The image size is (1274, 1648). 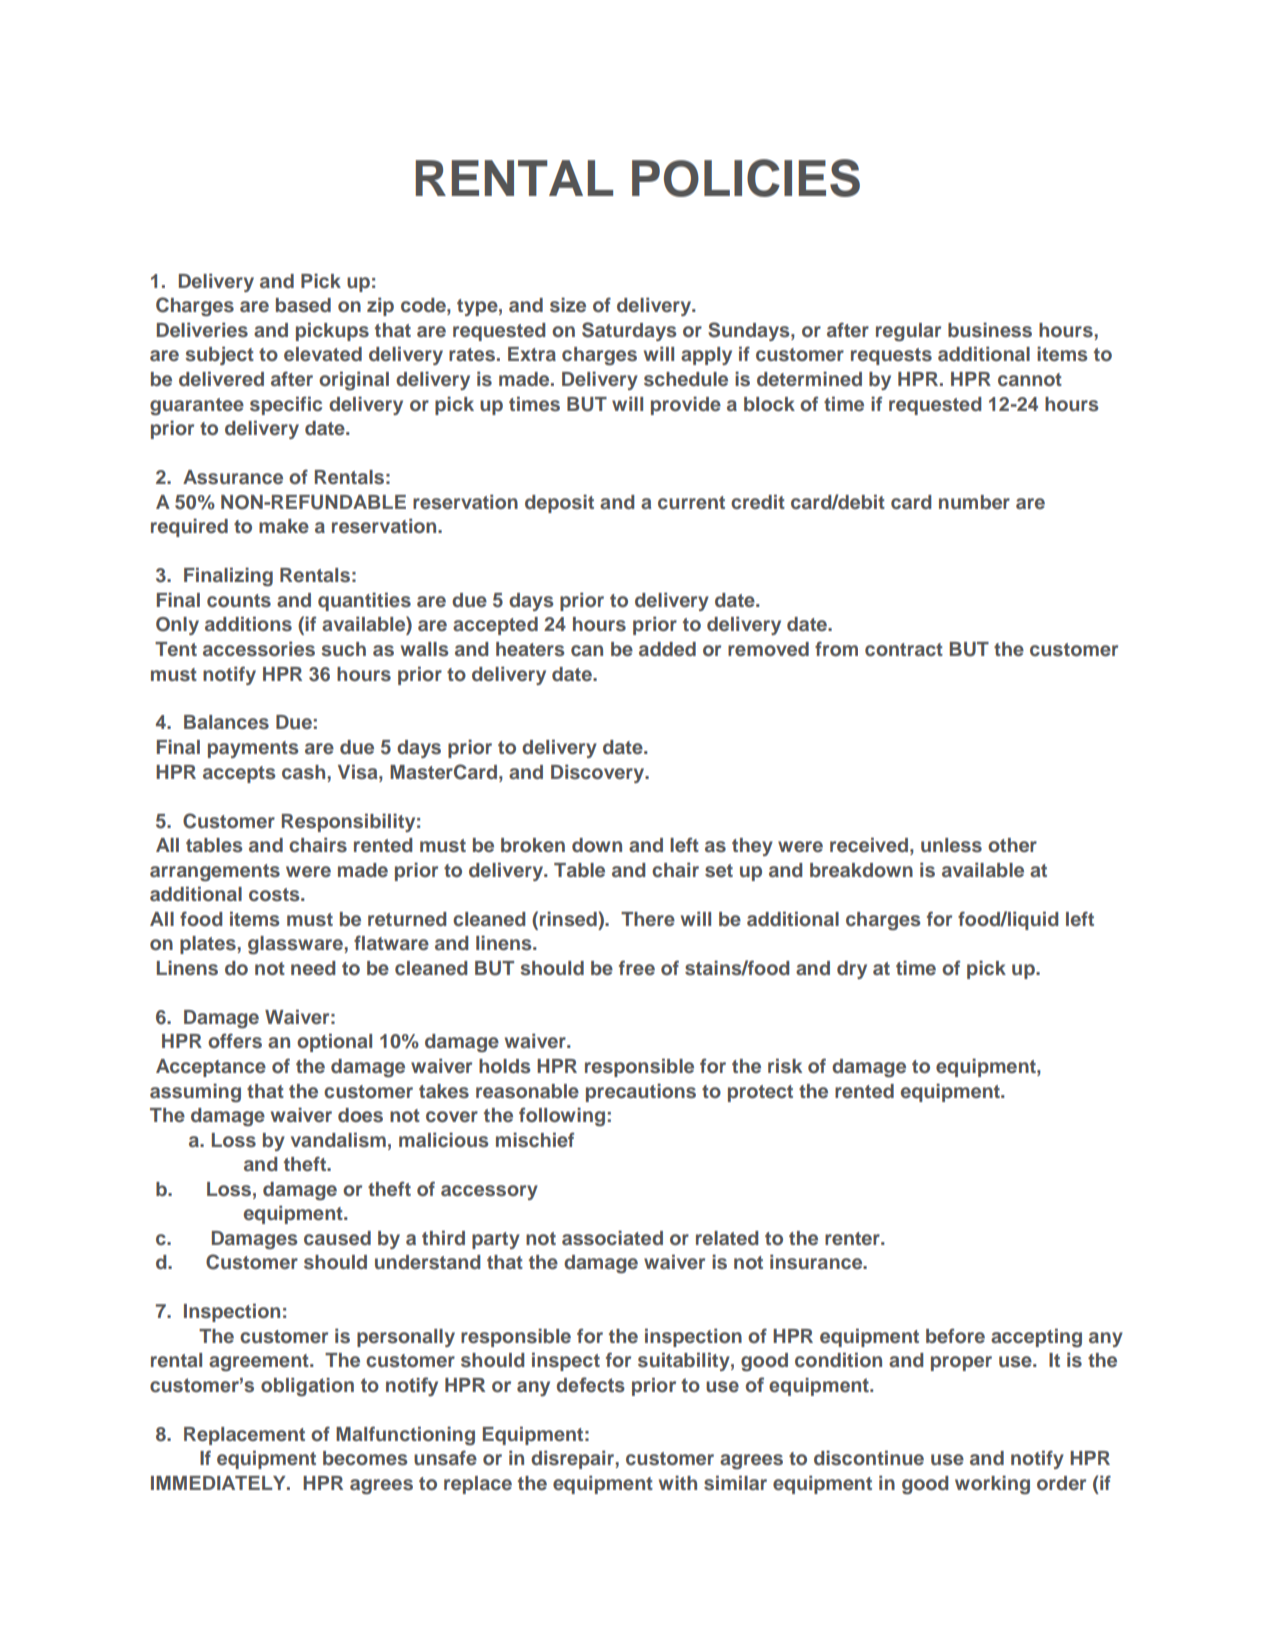 What do you see at coordinates (817, 1262) in the page?
I see `insurance` at bounding box center [817, 1262].
